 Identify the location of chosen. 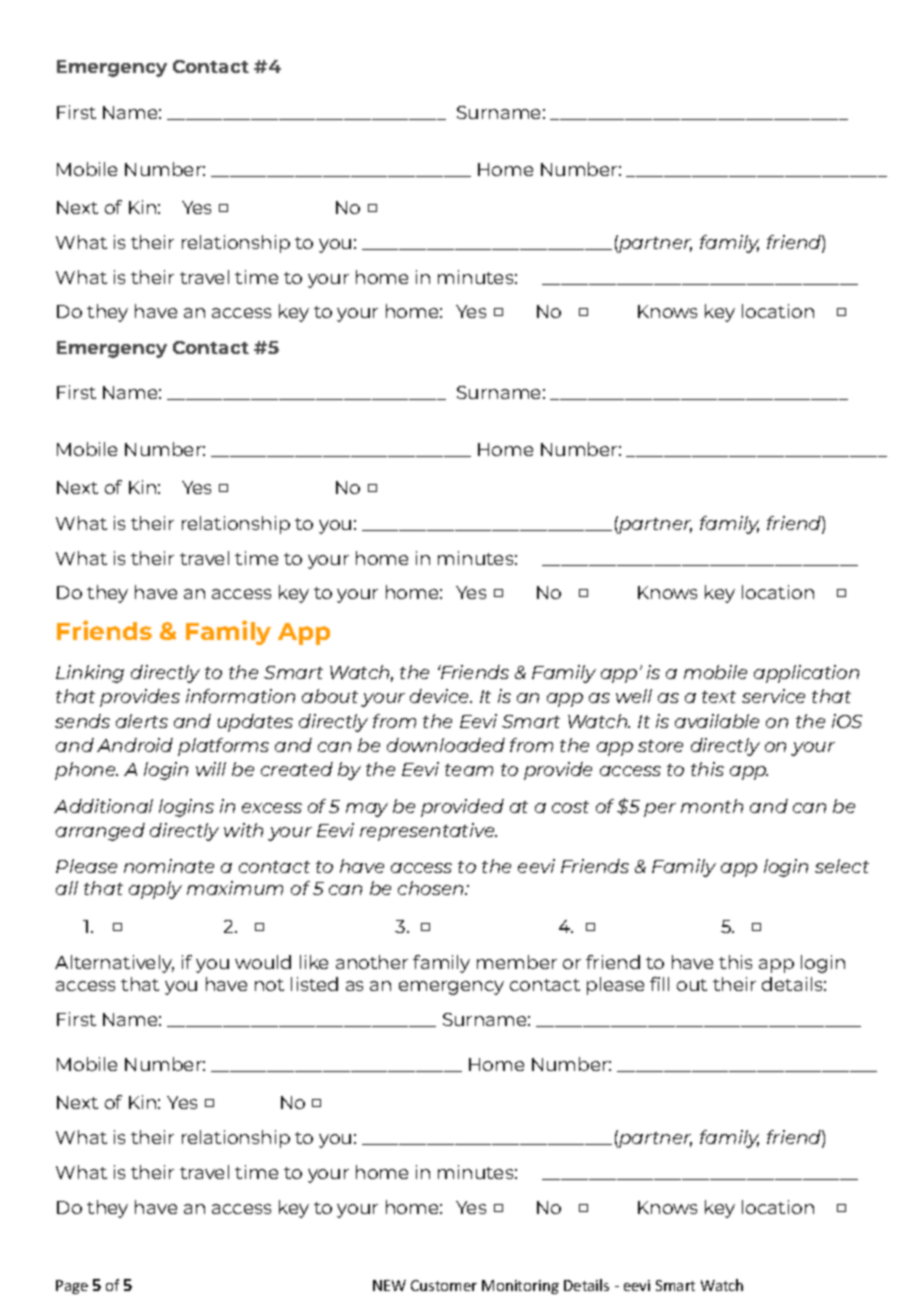
(432, 888).
